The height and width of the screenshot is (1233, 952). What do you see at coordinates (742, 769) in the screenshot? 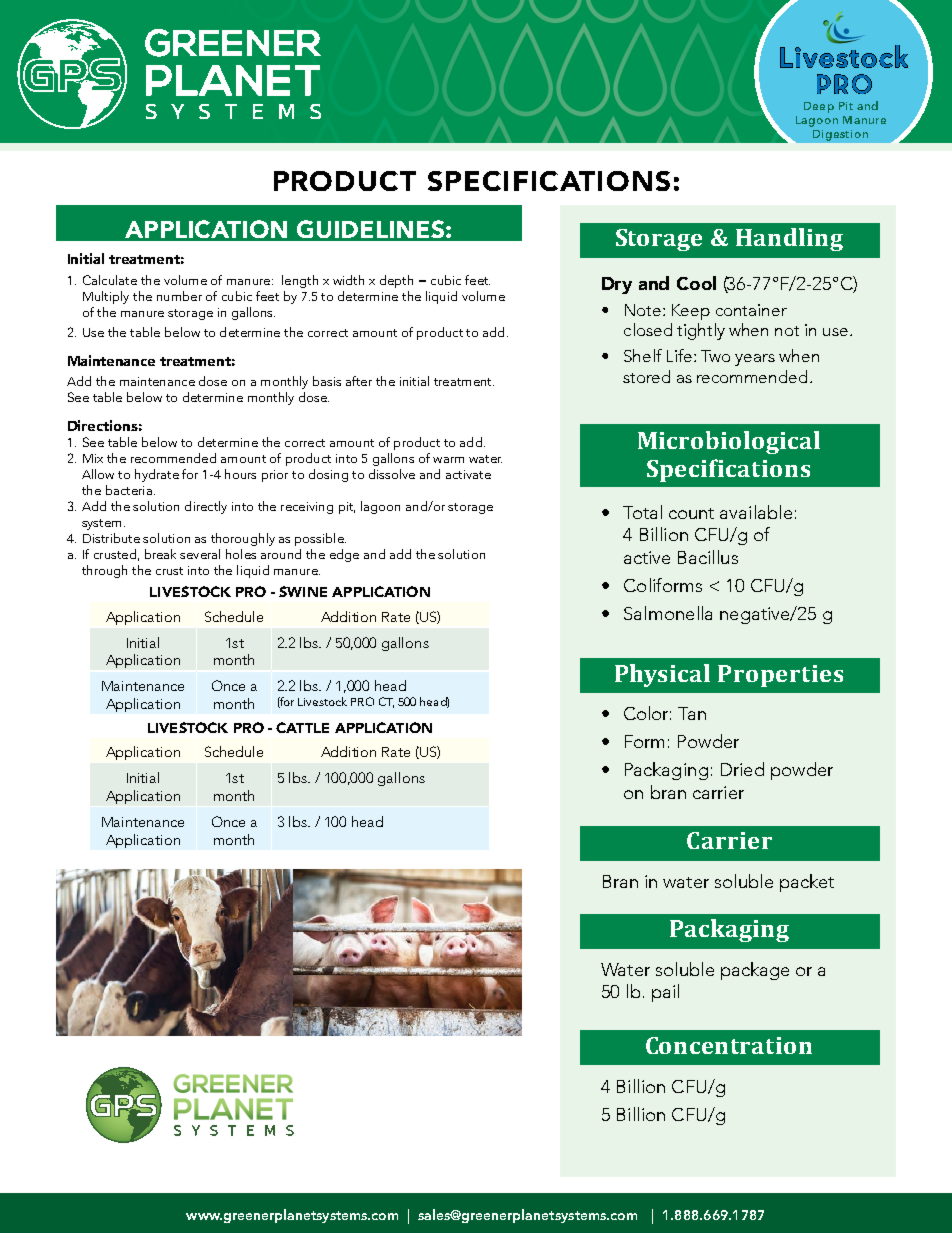
I see `Dried` at bounding box center [742, 769].
